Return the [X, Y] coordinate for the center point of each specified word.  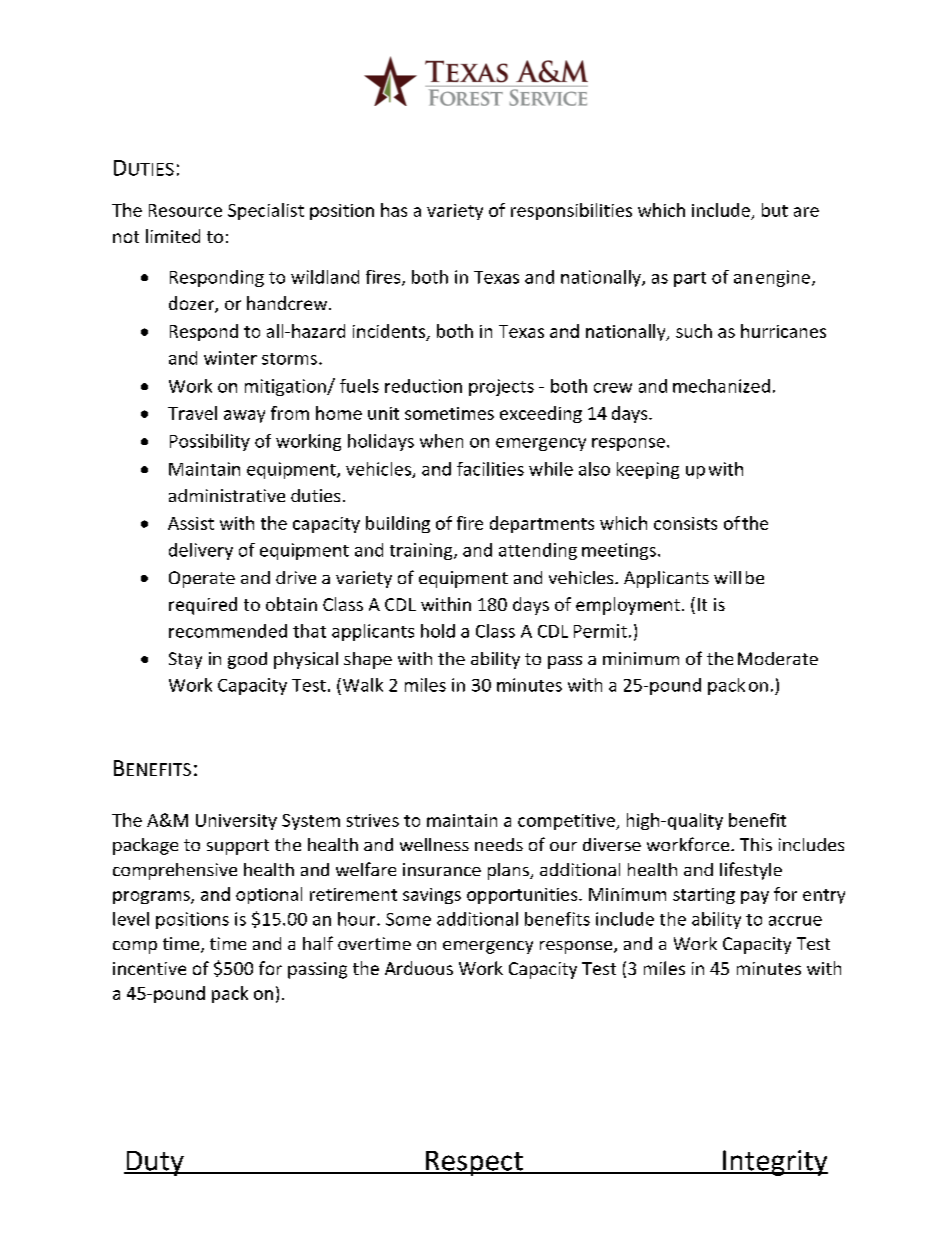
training [422, 551]
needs [499, 844]
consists [685, 523]
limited [173, 236]
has [394, 210]
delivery [201, 551]
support [238, 847]
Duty [155, 1163]
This [756, 844]
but [775, 210]
